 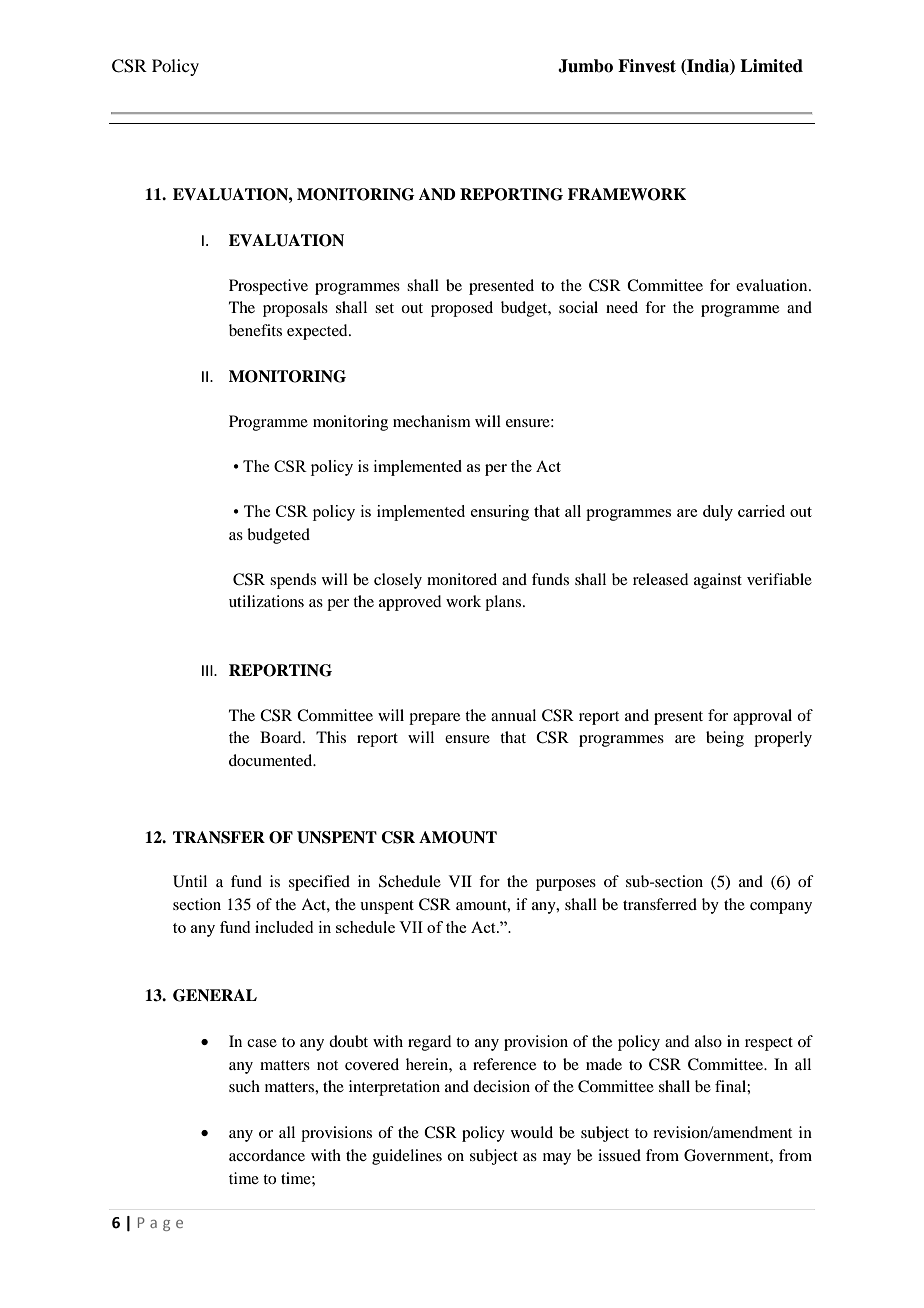 What do you see at coordinates (267, 1155) in the screenshot?
I see `accordance` at bounding box center [267, 1155].
